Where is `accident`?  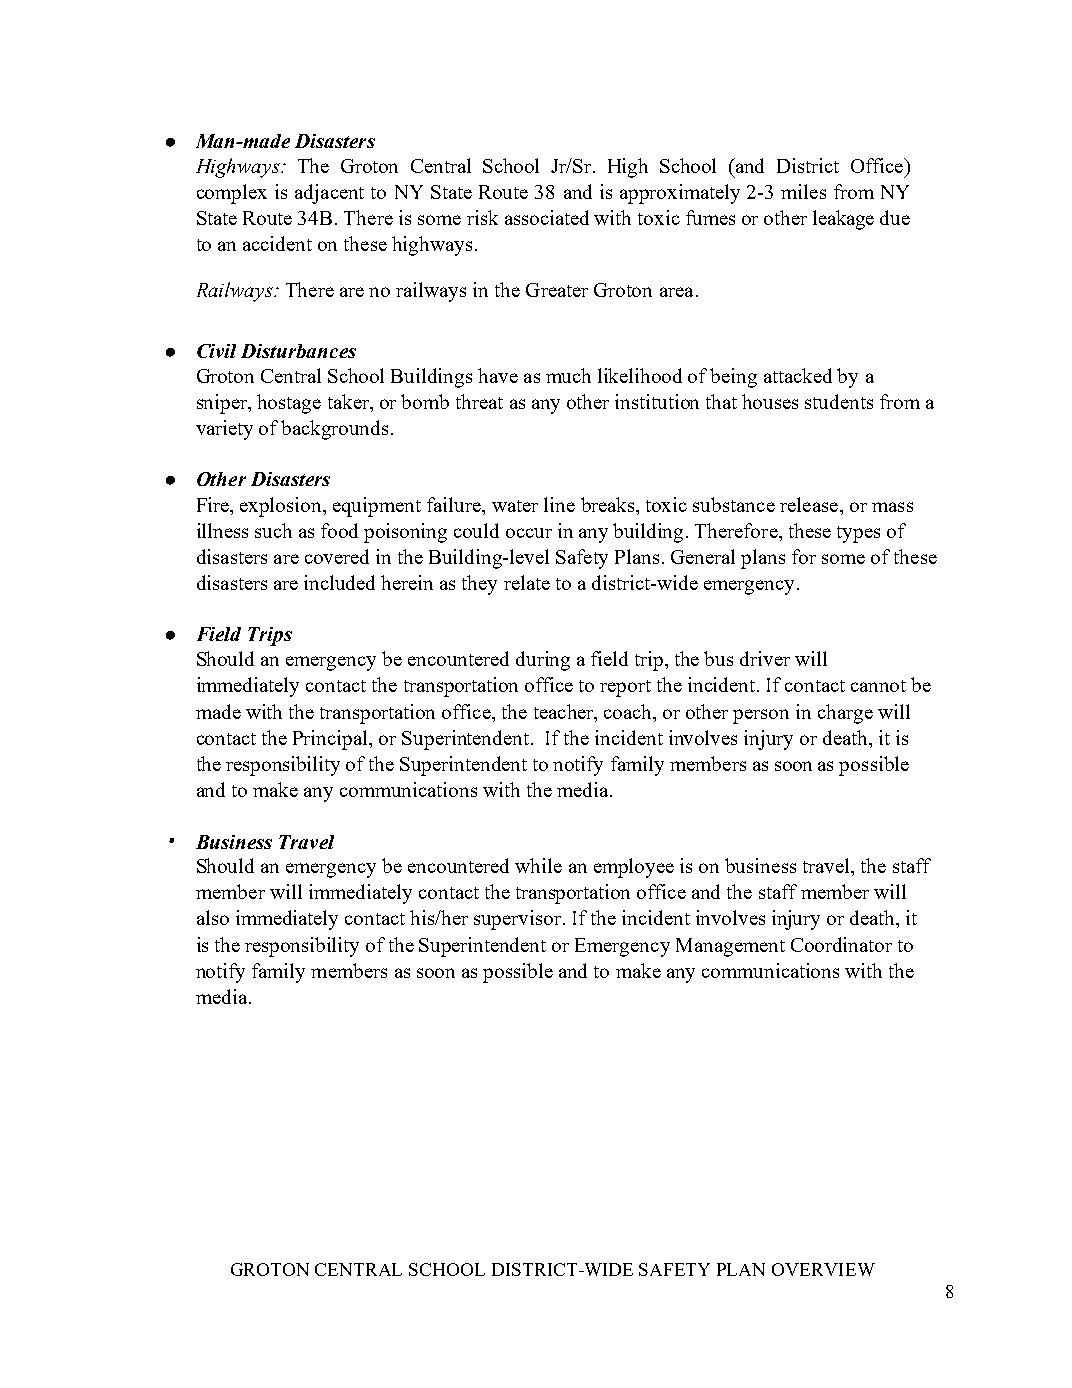
accident is located at coordinates (277, 243).
